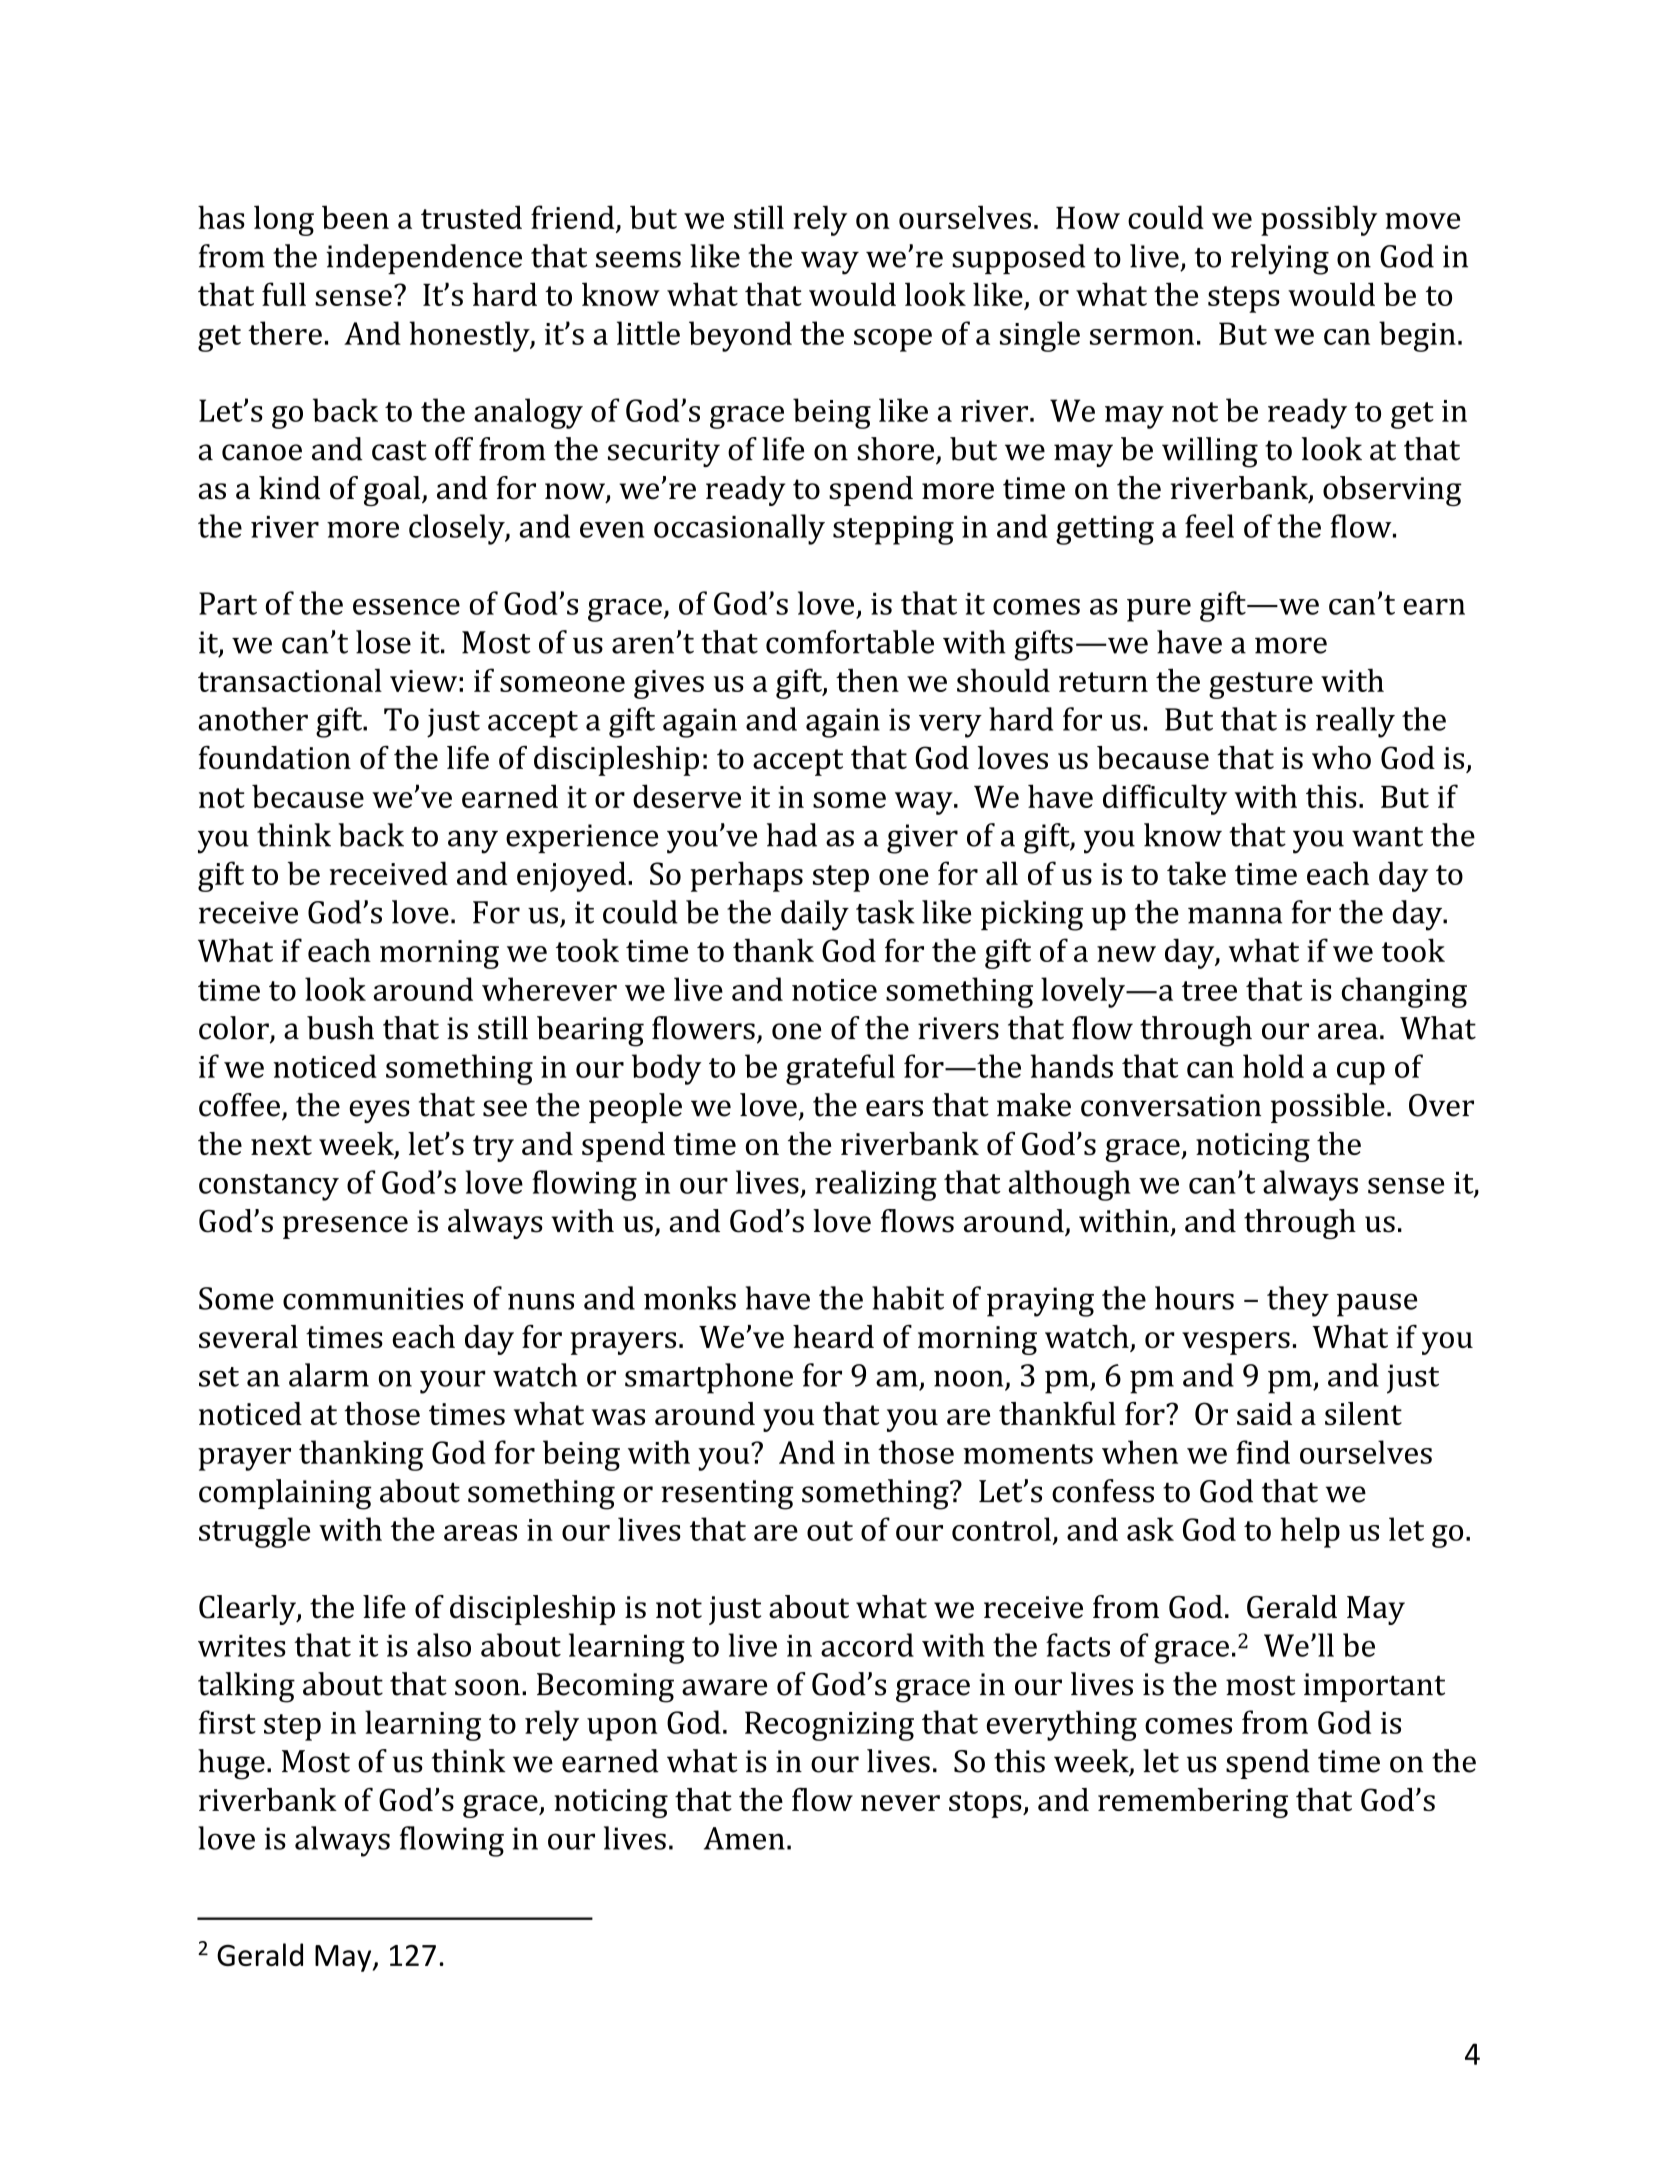 The height and width of the screenshot is (2172, 1678). Describe the element at coordinates (1273, 1066) in the screenshot. I see `hold` at that location.
